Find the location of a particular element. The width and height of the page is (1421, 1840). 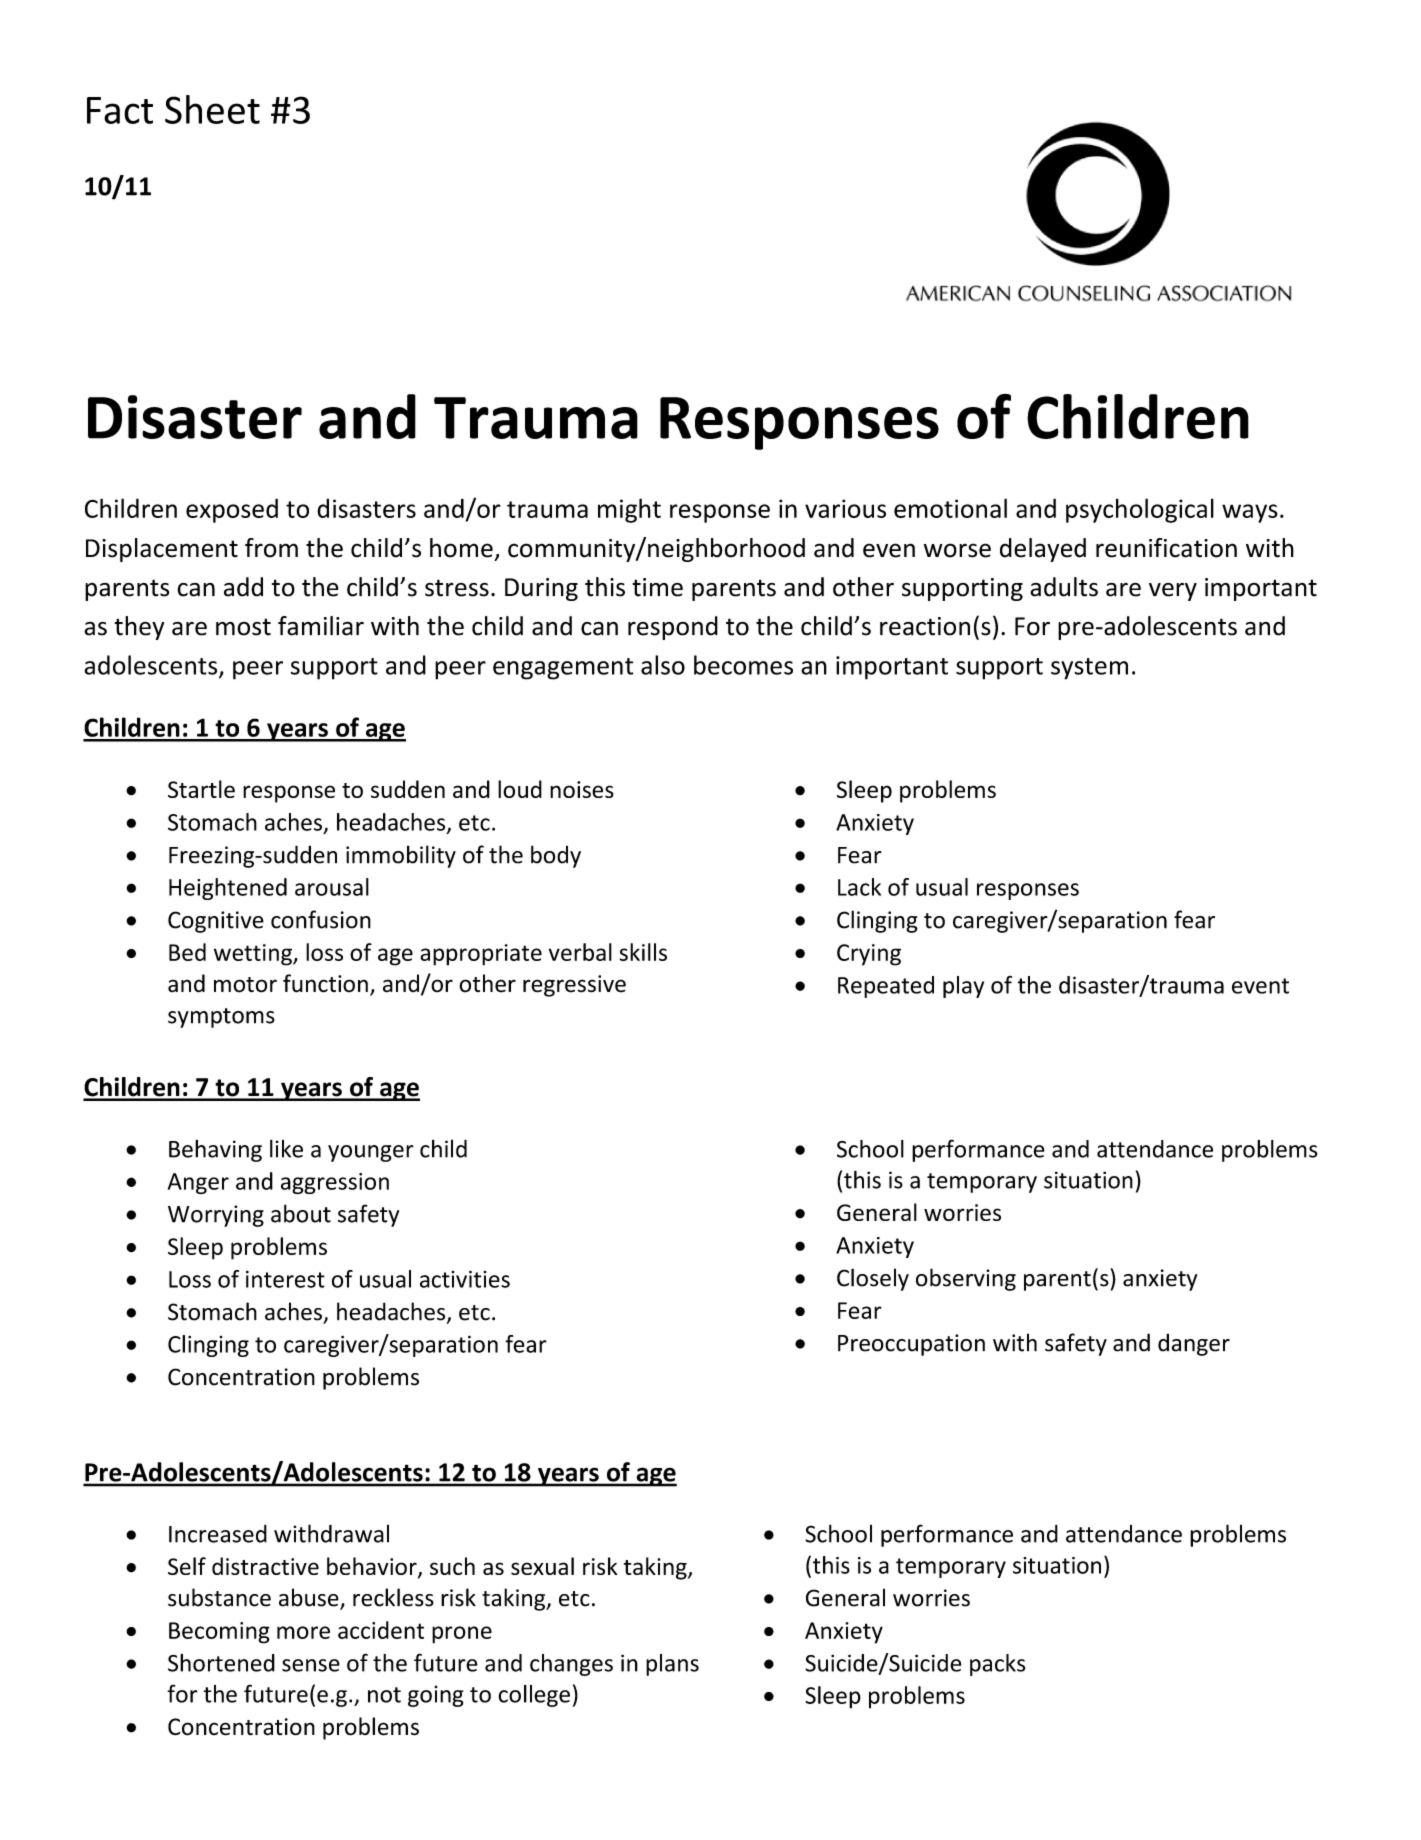

psychological is located at coordinates (1140, 510).
